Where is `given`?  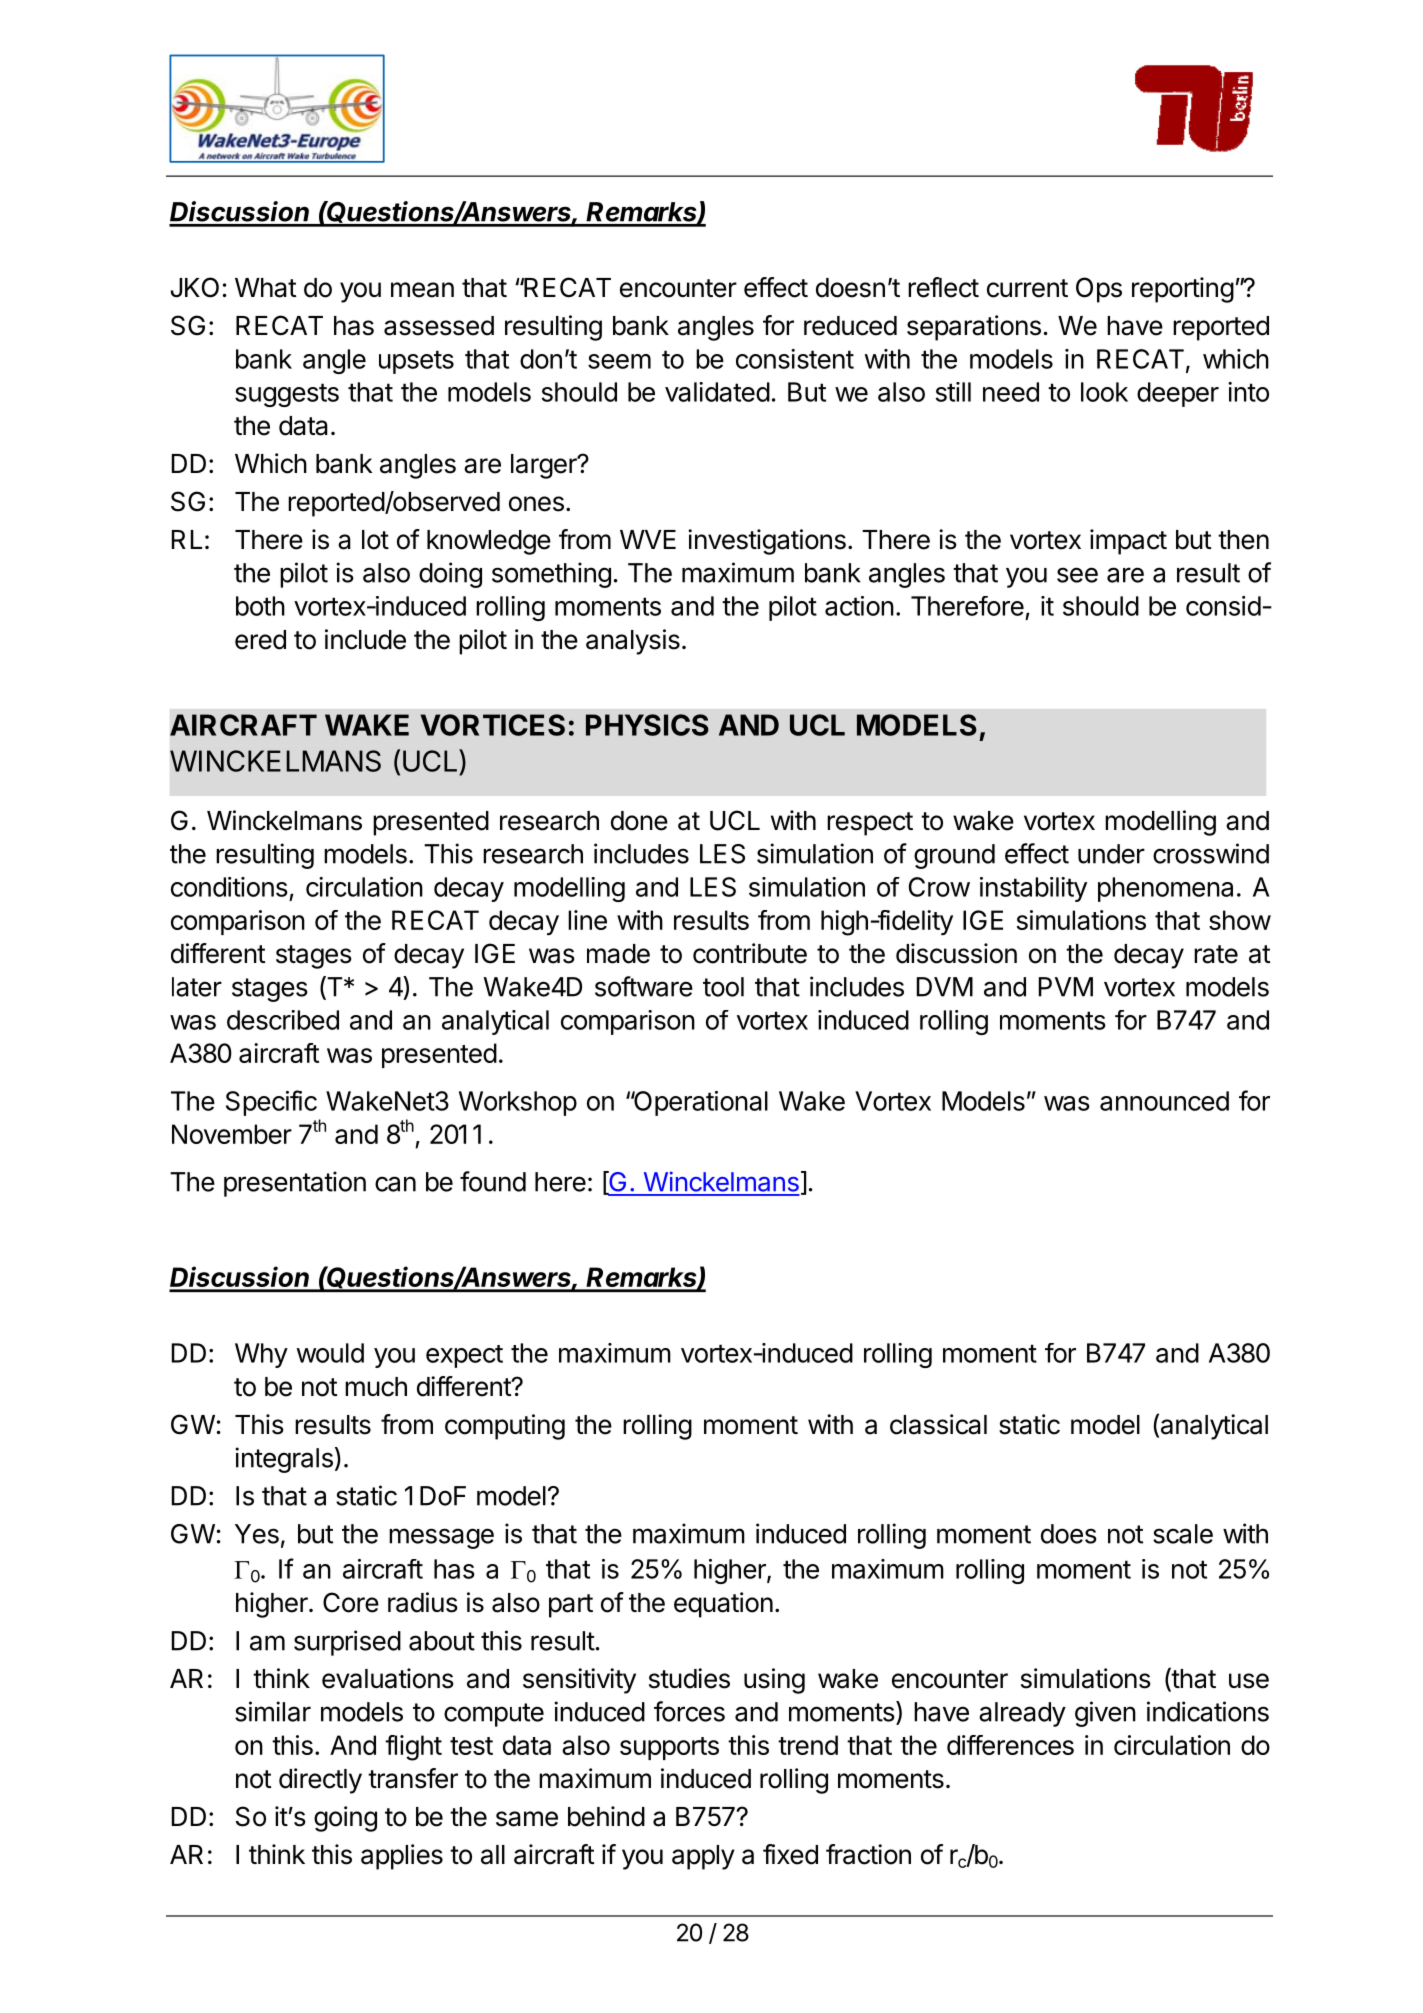
given is located at coordinates (1105, 1714).
